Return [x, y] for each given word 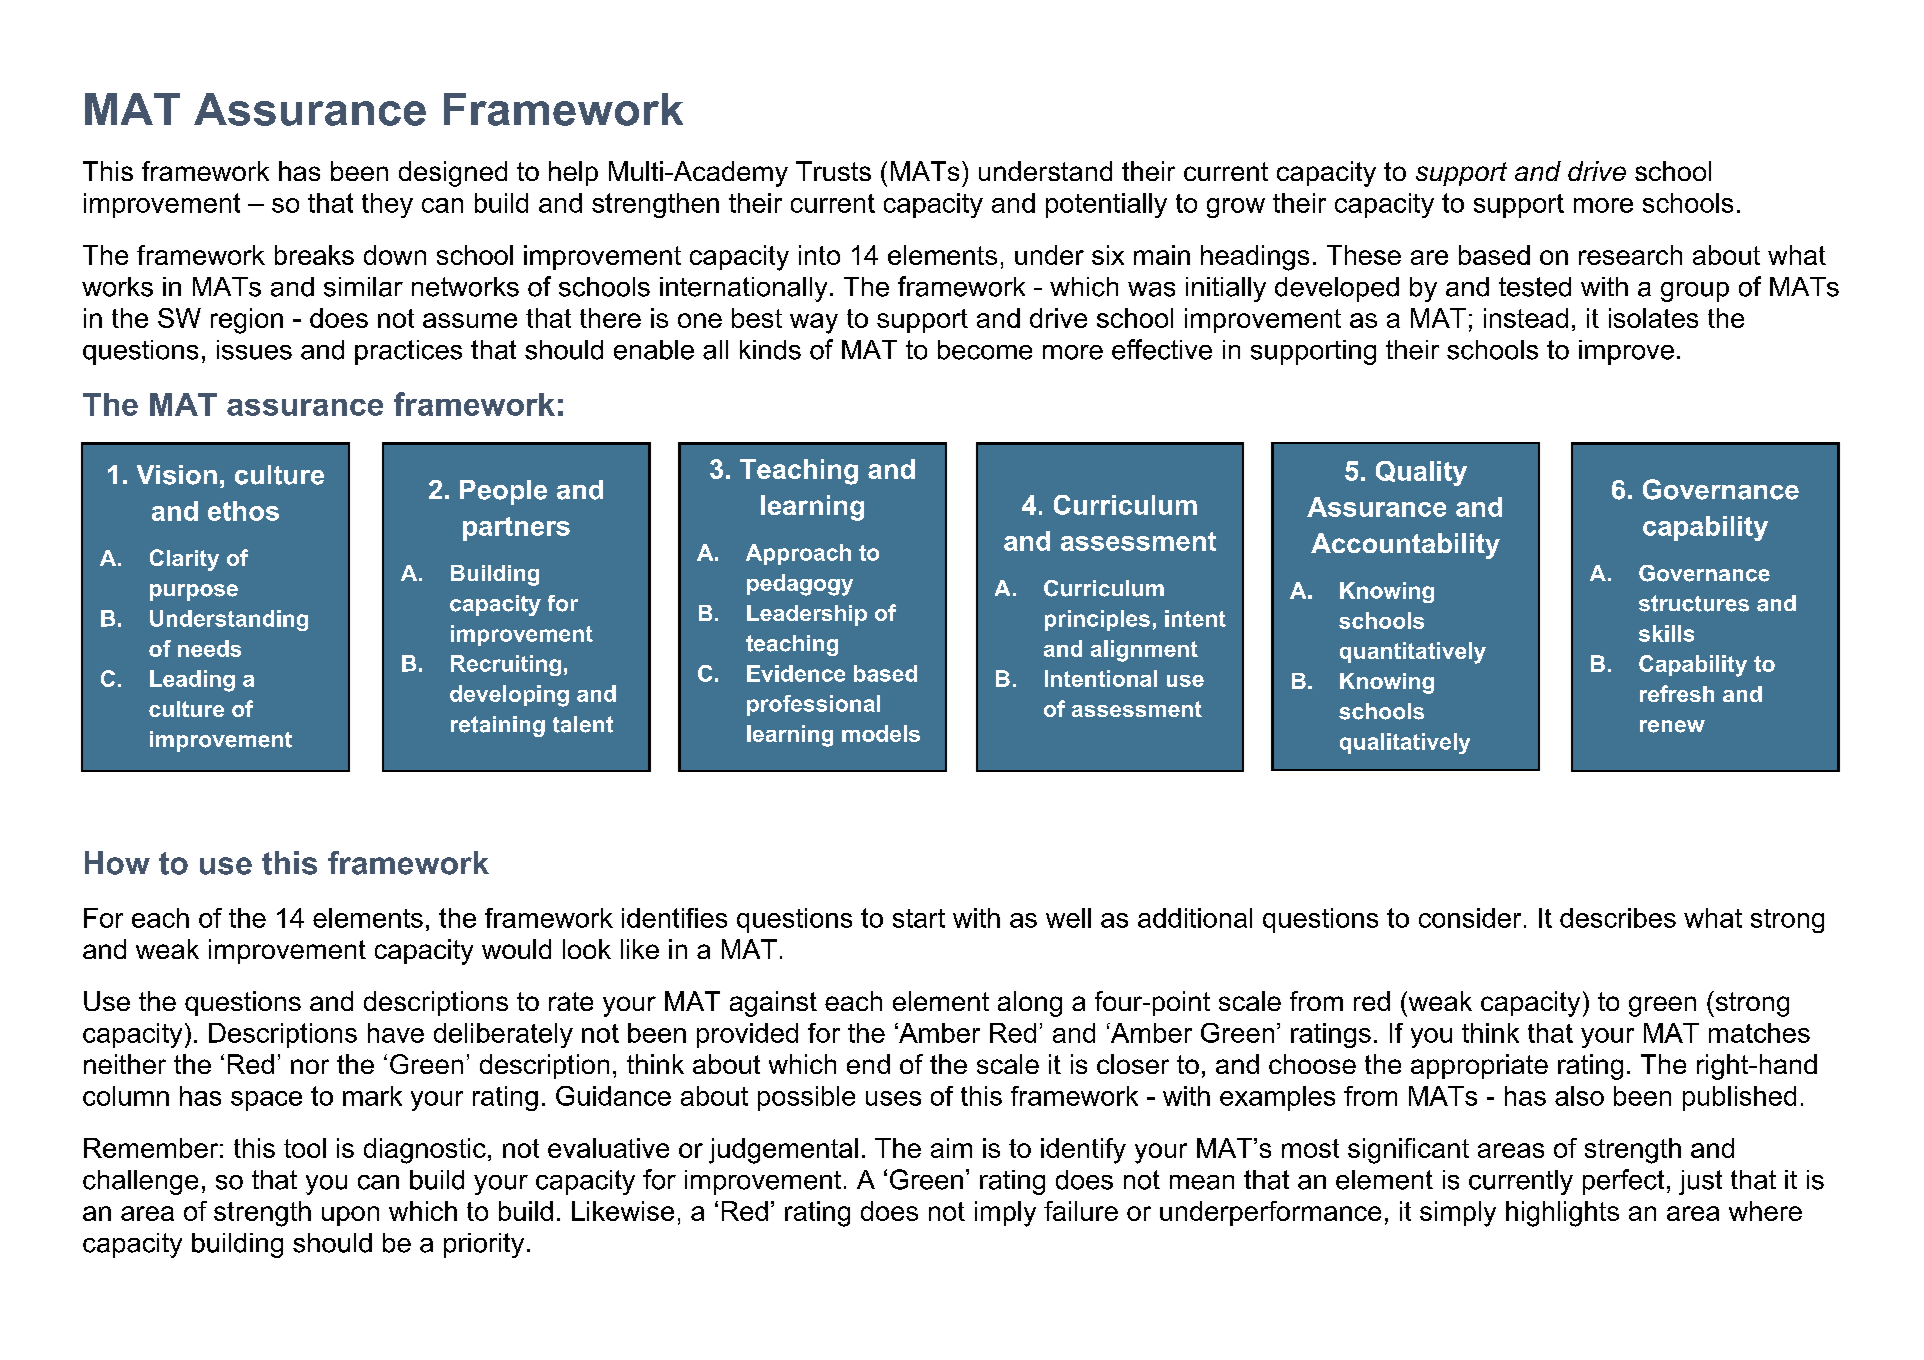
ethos [243, 511]
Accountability [1405, 546]
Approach [798, 554]
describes [1618, 918]
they [387, 205]
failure [1081, 1211]
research [1630, 255]
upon [350, 1216]
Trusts [833, 171]
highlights [1562, 1214]
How [117, 863]
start [919, 918]
